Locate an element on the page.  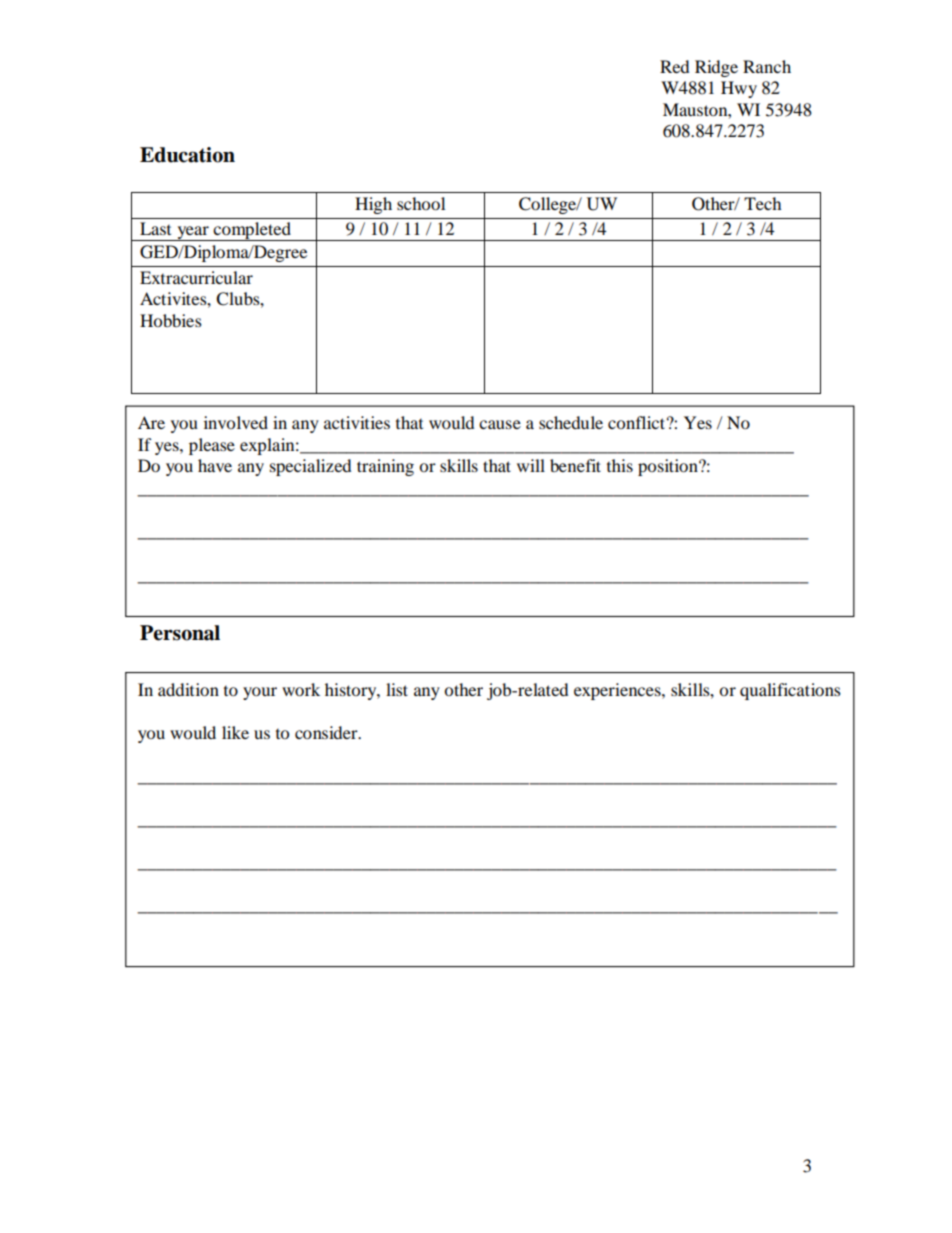
Tech is located at coordinates (762, 203).
